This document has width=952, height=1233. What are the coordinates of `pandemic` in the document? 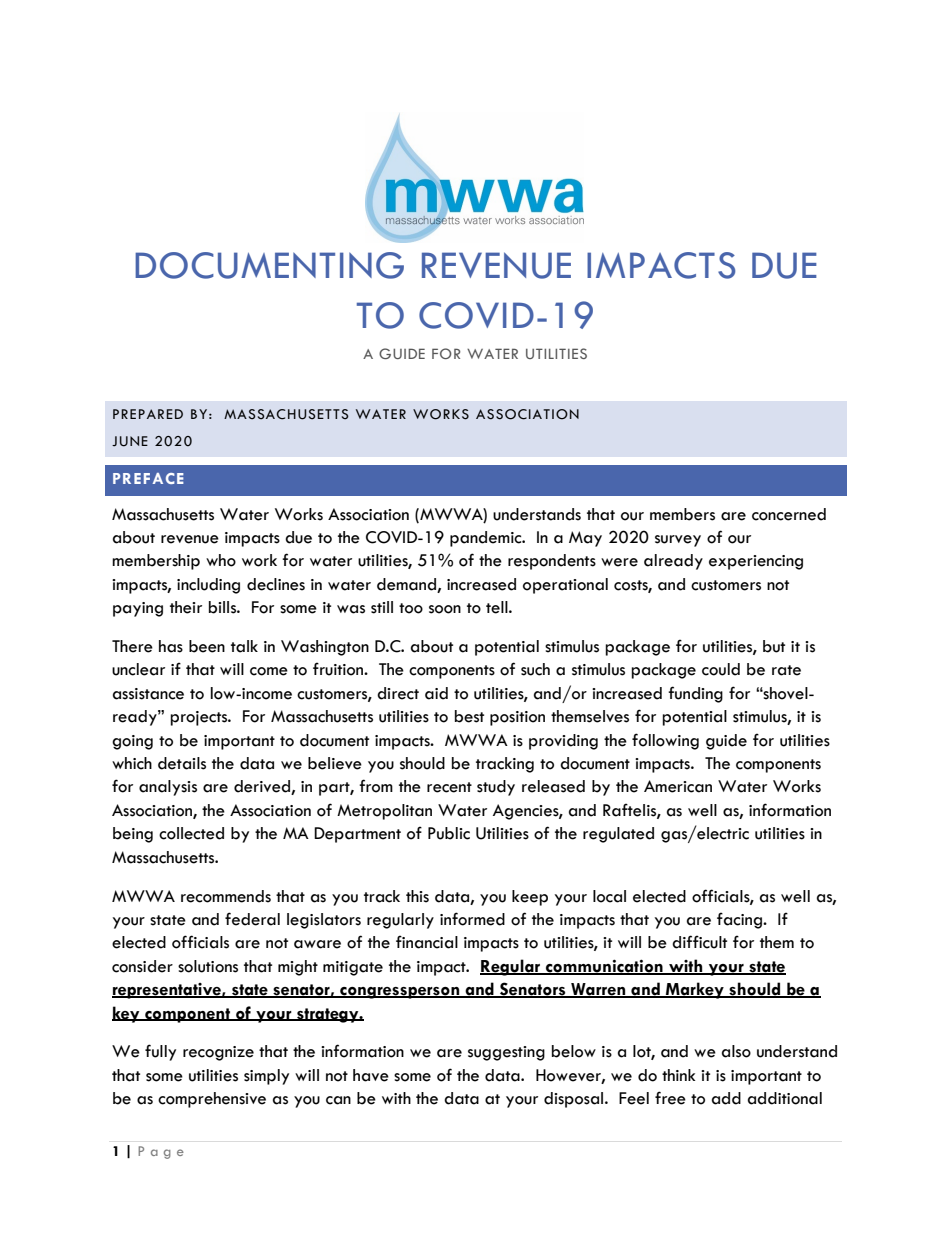 It's located at (487, 539).
